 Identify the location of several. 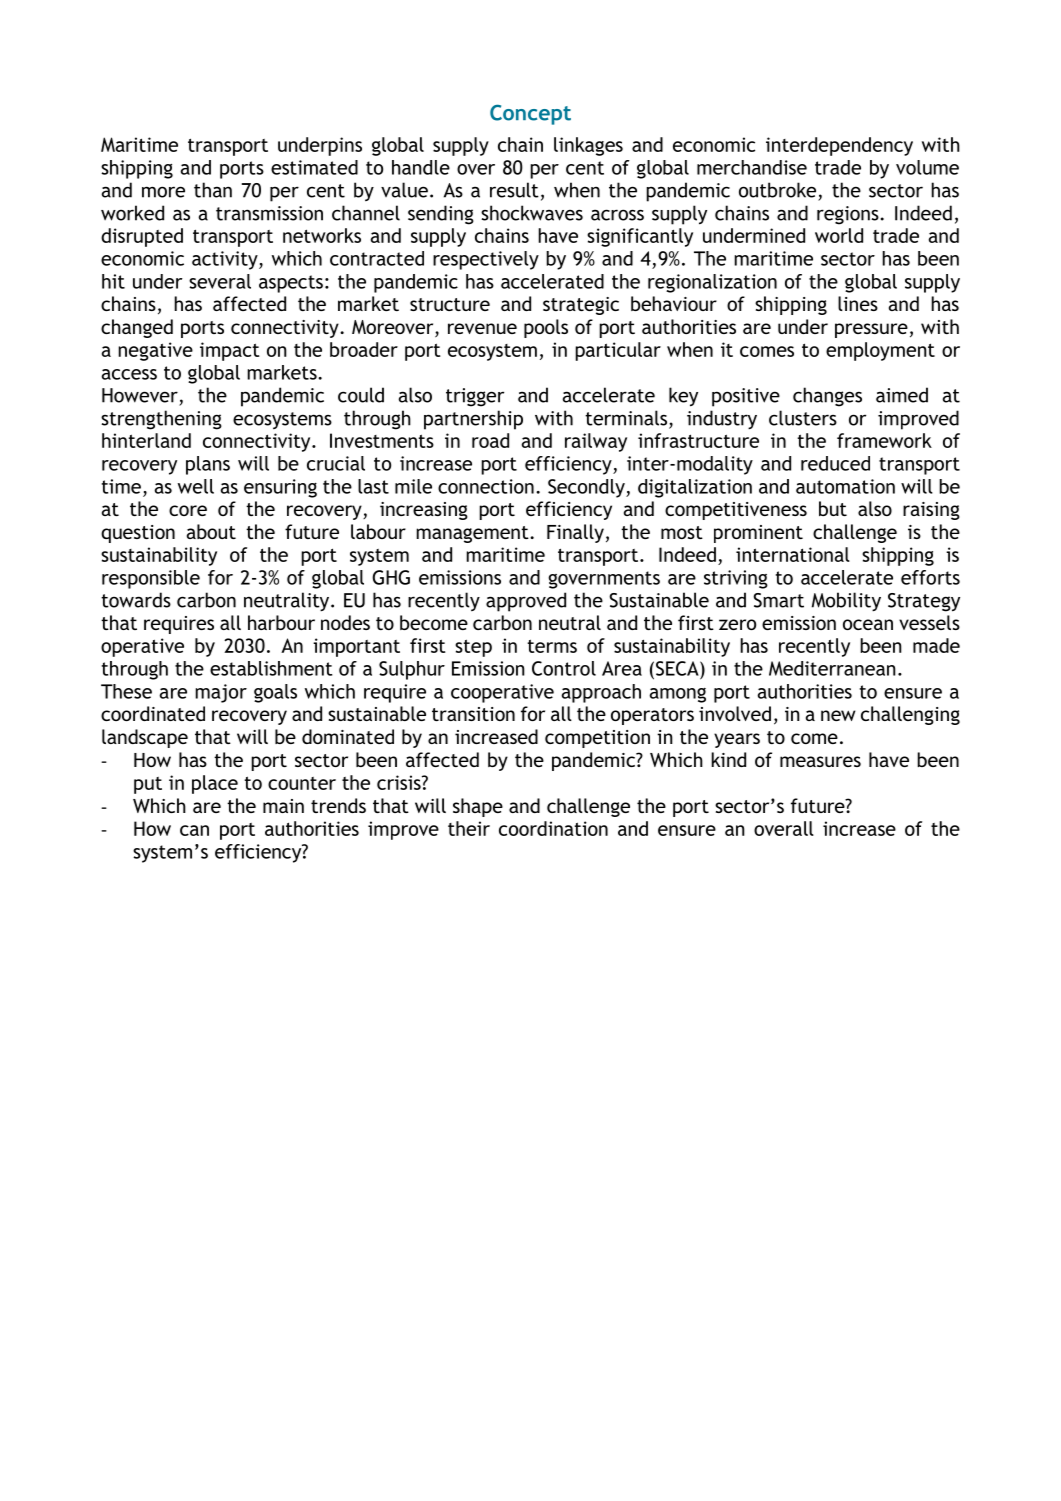
(220, 281).
